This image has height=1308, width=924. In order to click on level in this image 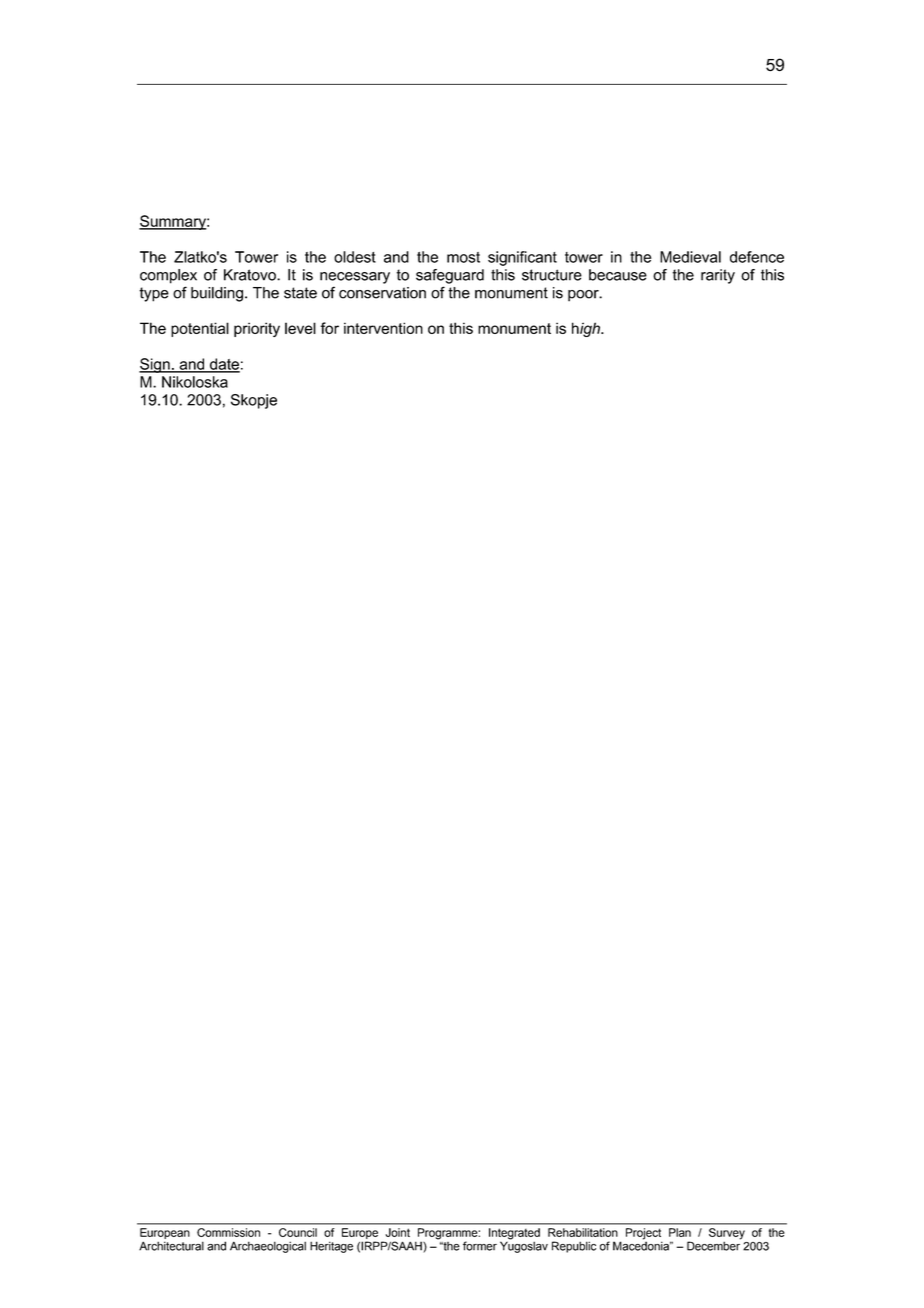, I will do `click(300, 328)`.
